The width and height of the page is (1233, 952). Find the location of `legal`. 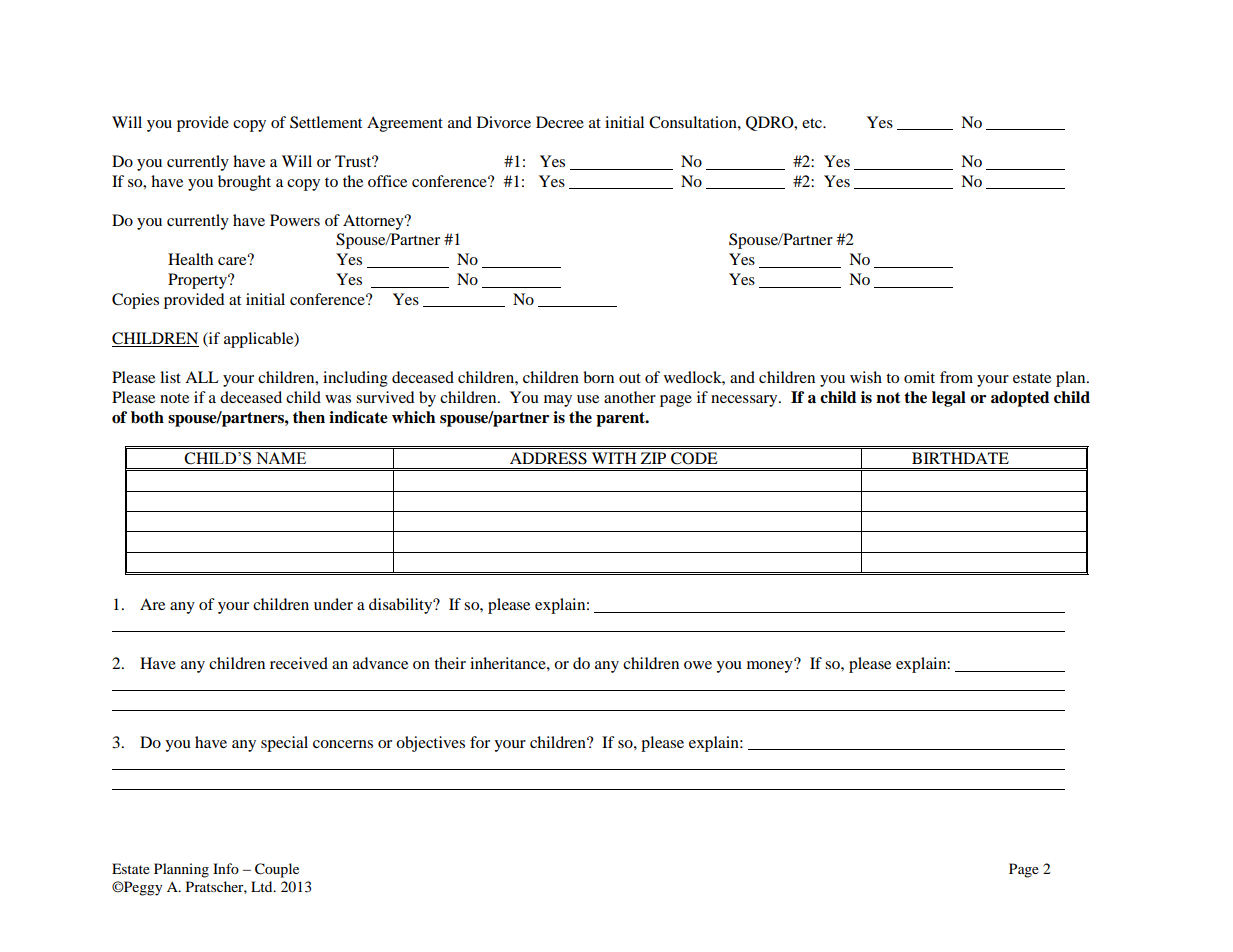

legal is located at coordinates (949, 399).
